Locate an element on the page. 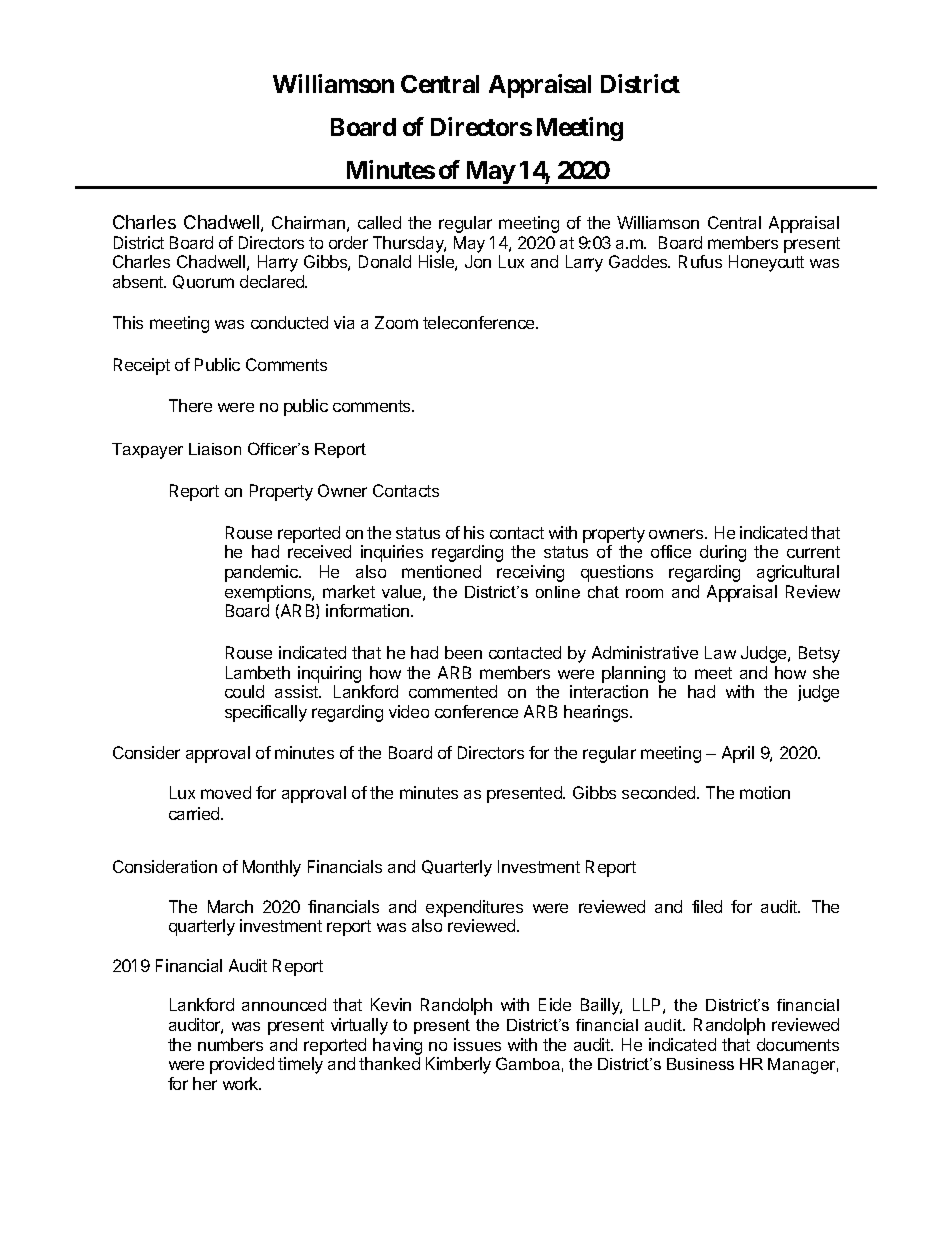 The image size is (952, 1233). pandemic is located at coordinates (263, 573).
